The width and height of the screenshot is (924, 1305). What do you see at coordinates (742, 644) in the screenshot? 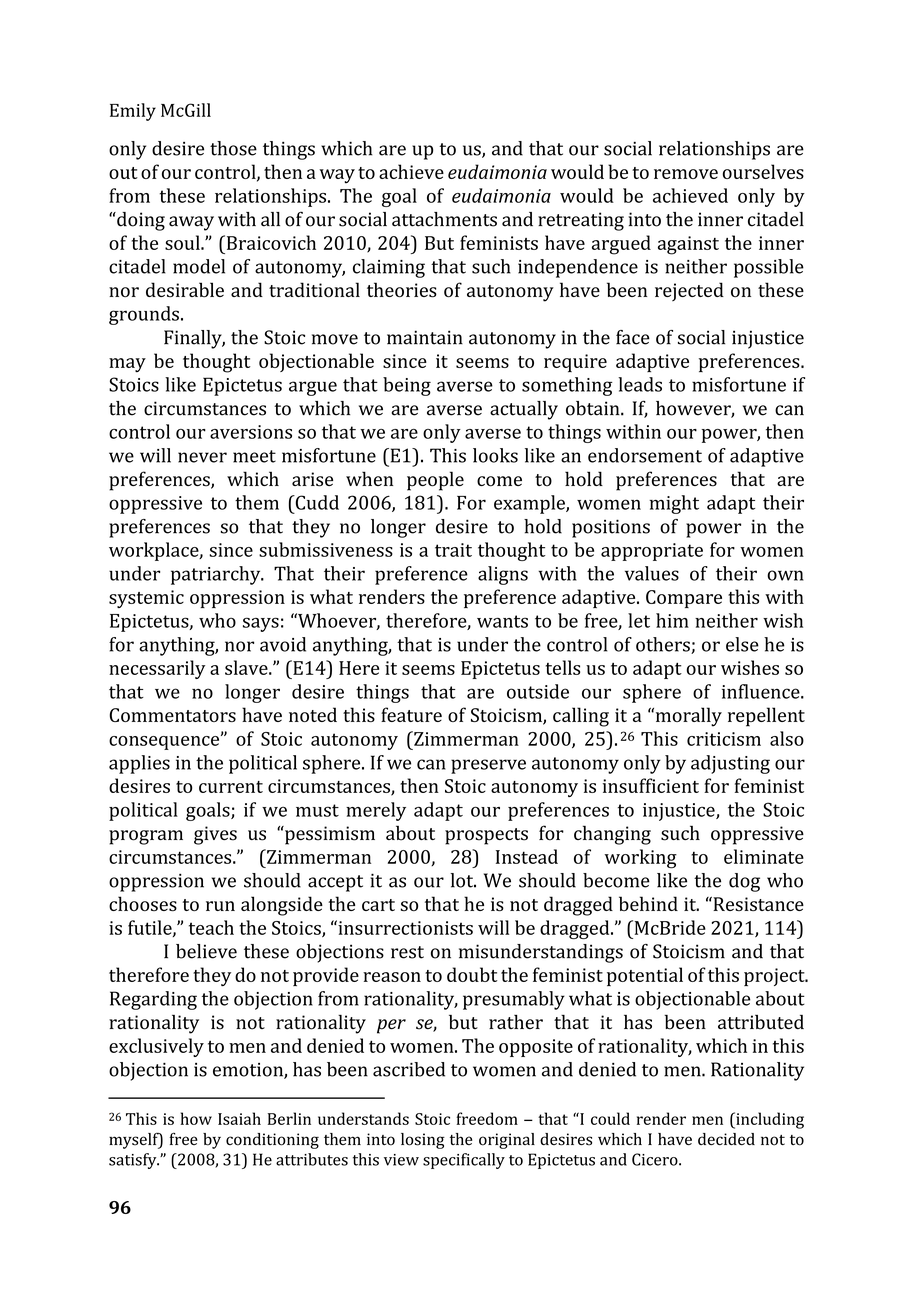
I see `else` at bounding box center [742, 644].
